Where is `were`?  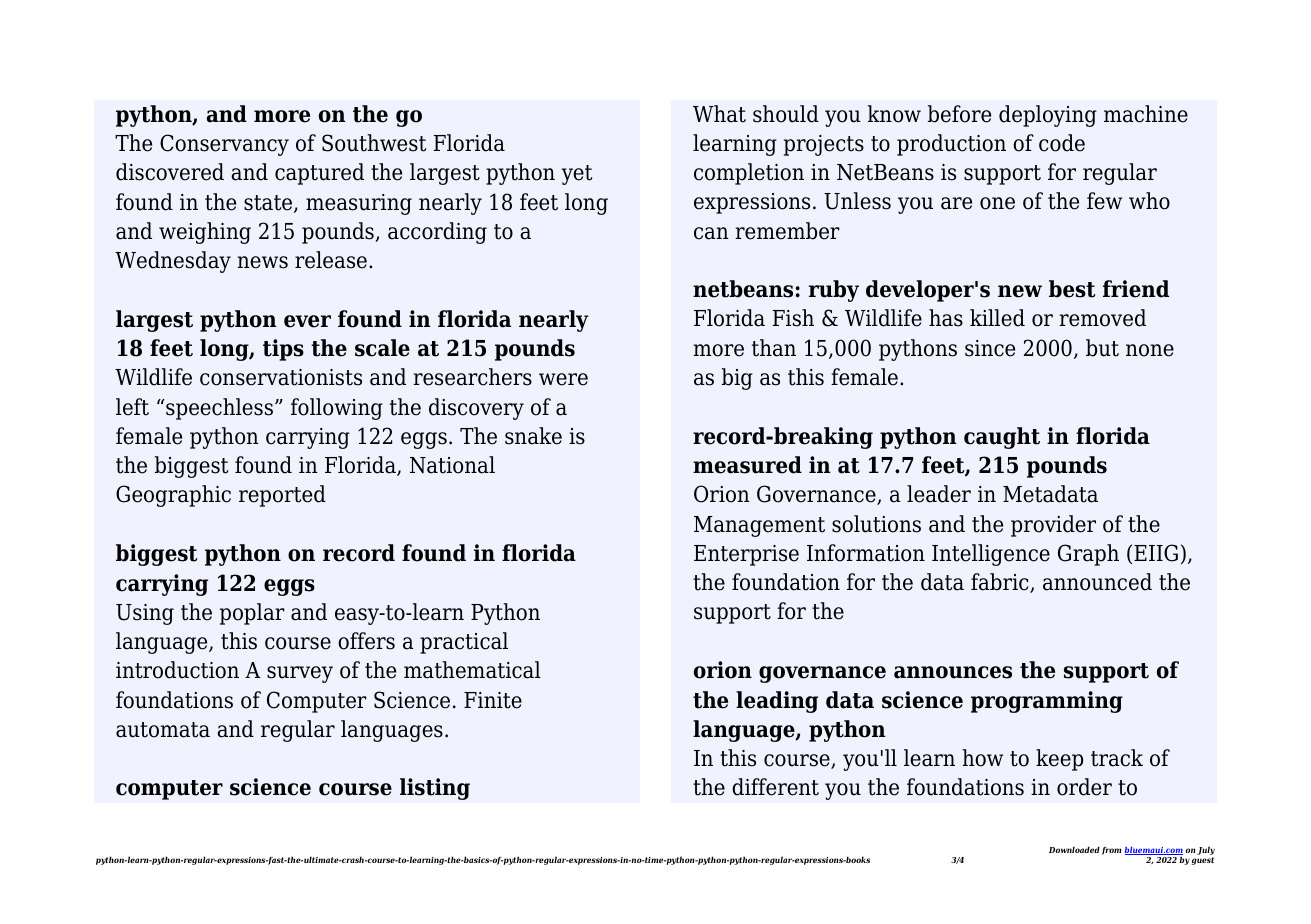 were is located at coordinates (563, 379).
